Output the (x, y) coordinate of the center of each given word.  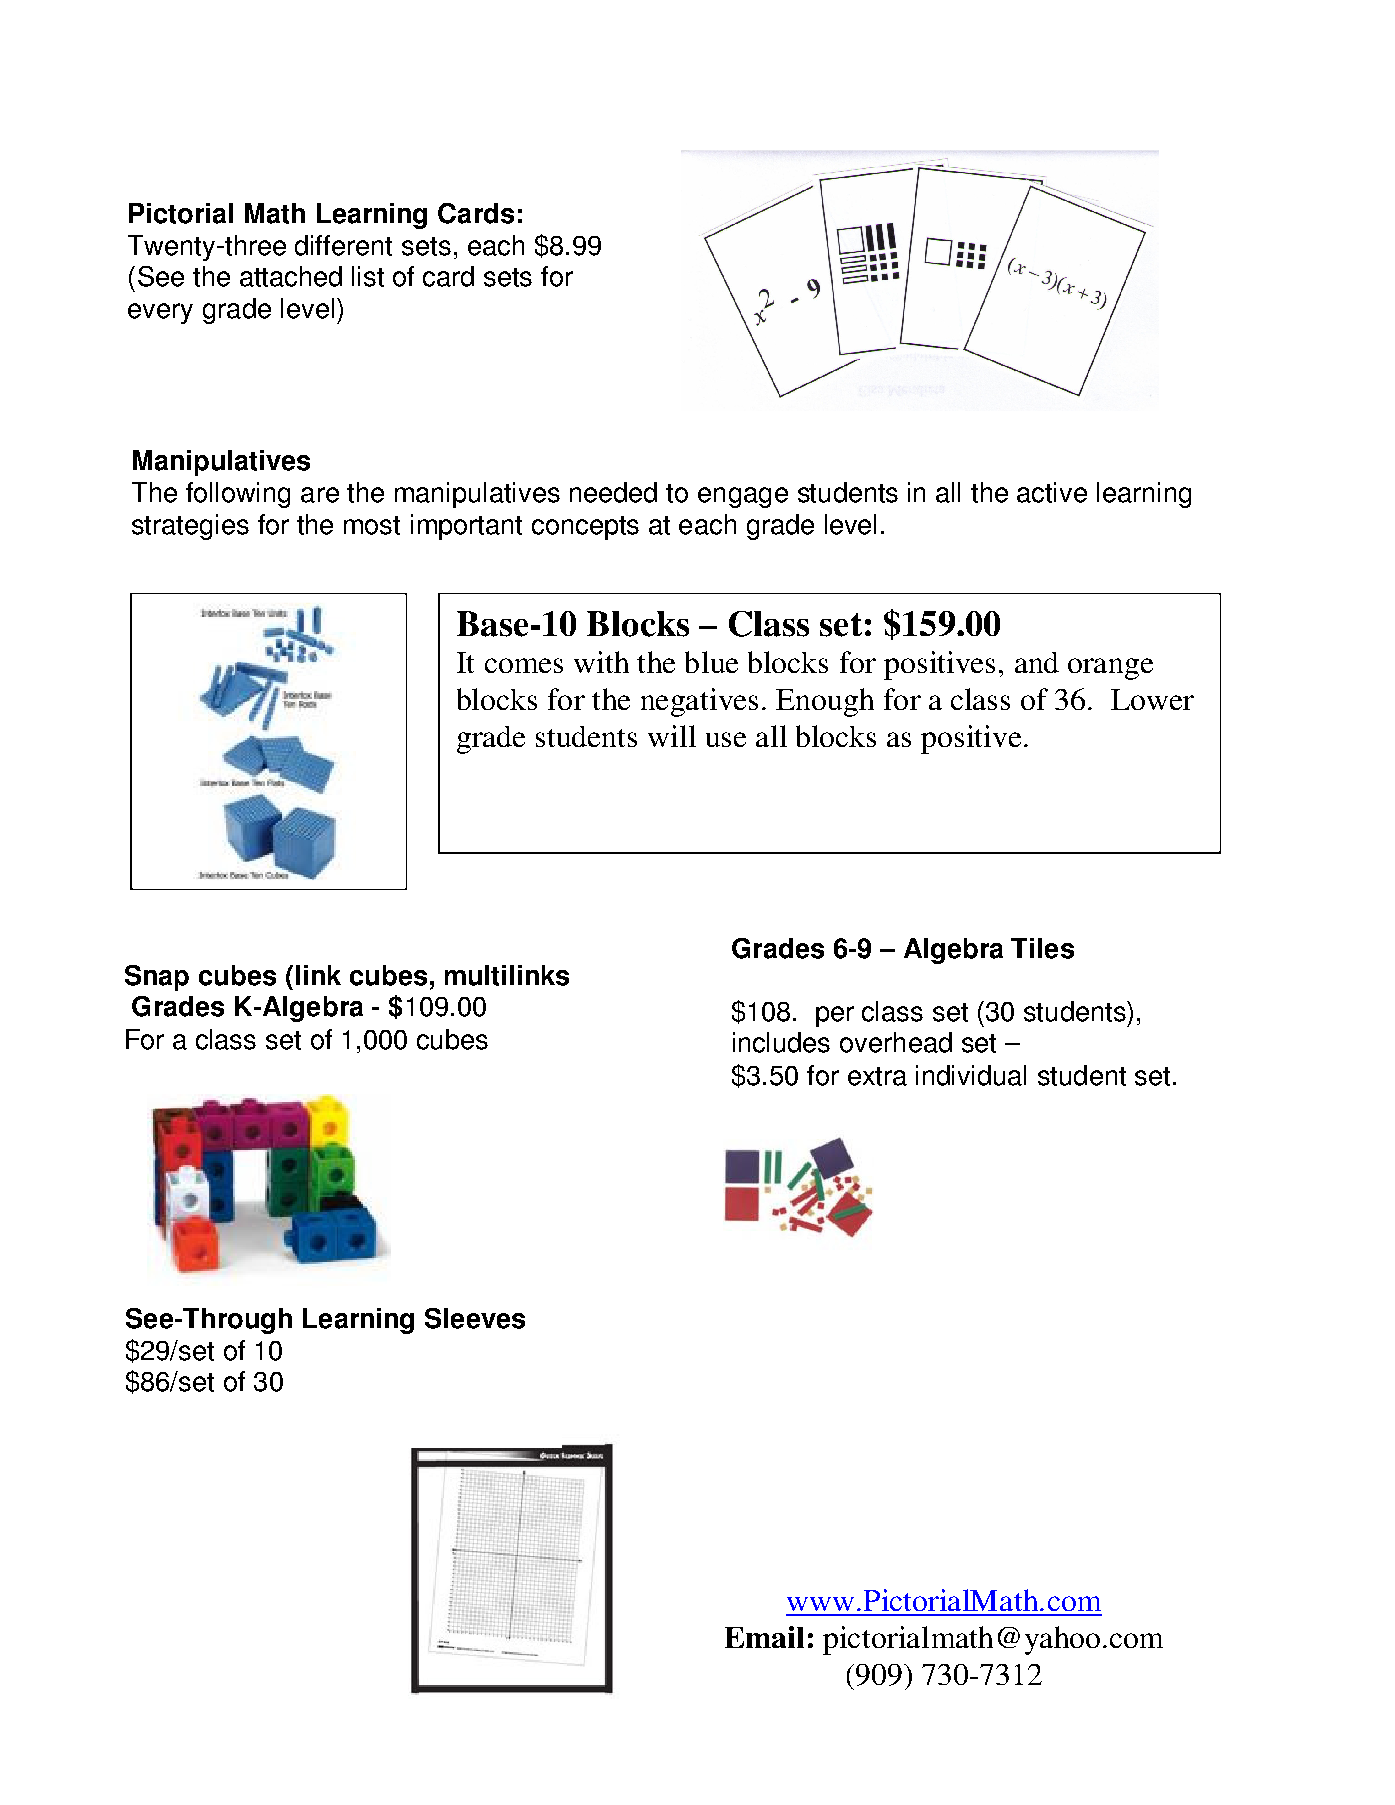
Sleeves (475, 1318)
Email (764, 1637)
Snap (157, 978)
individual (971, 1075)
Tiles (1042, 948)
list (368, 276)
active (1052, 492)
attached (291, 276)
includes (781, 1042)
